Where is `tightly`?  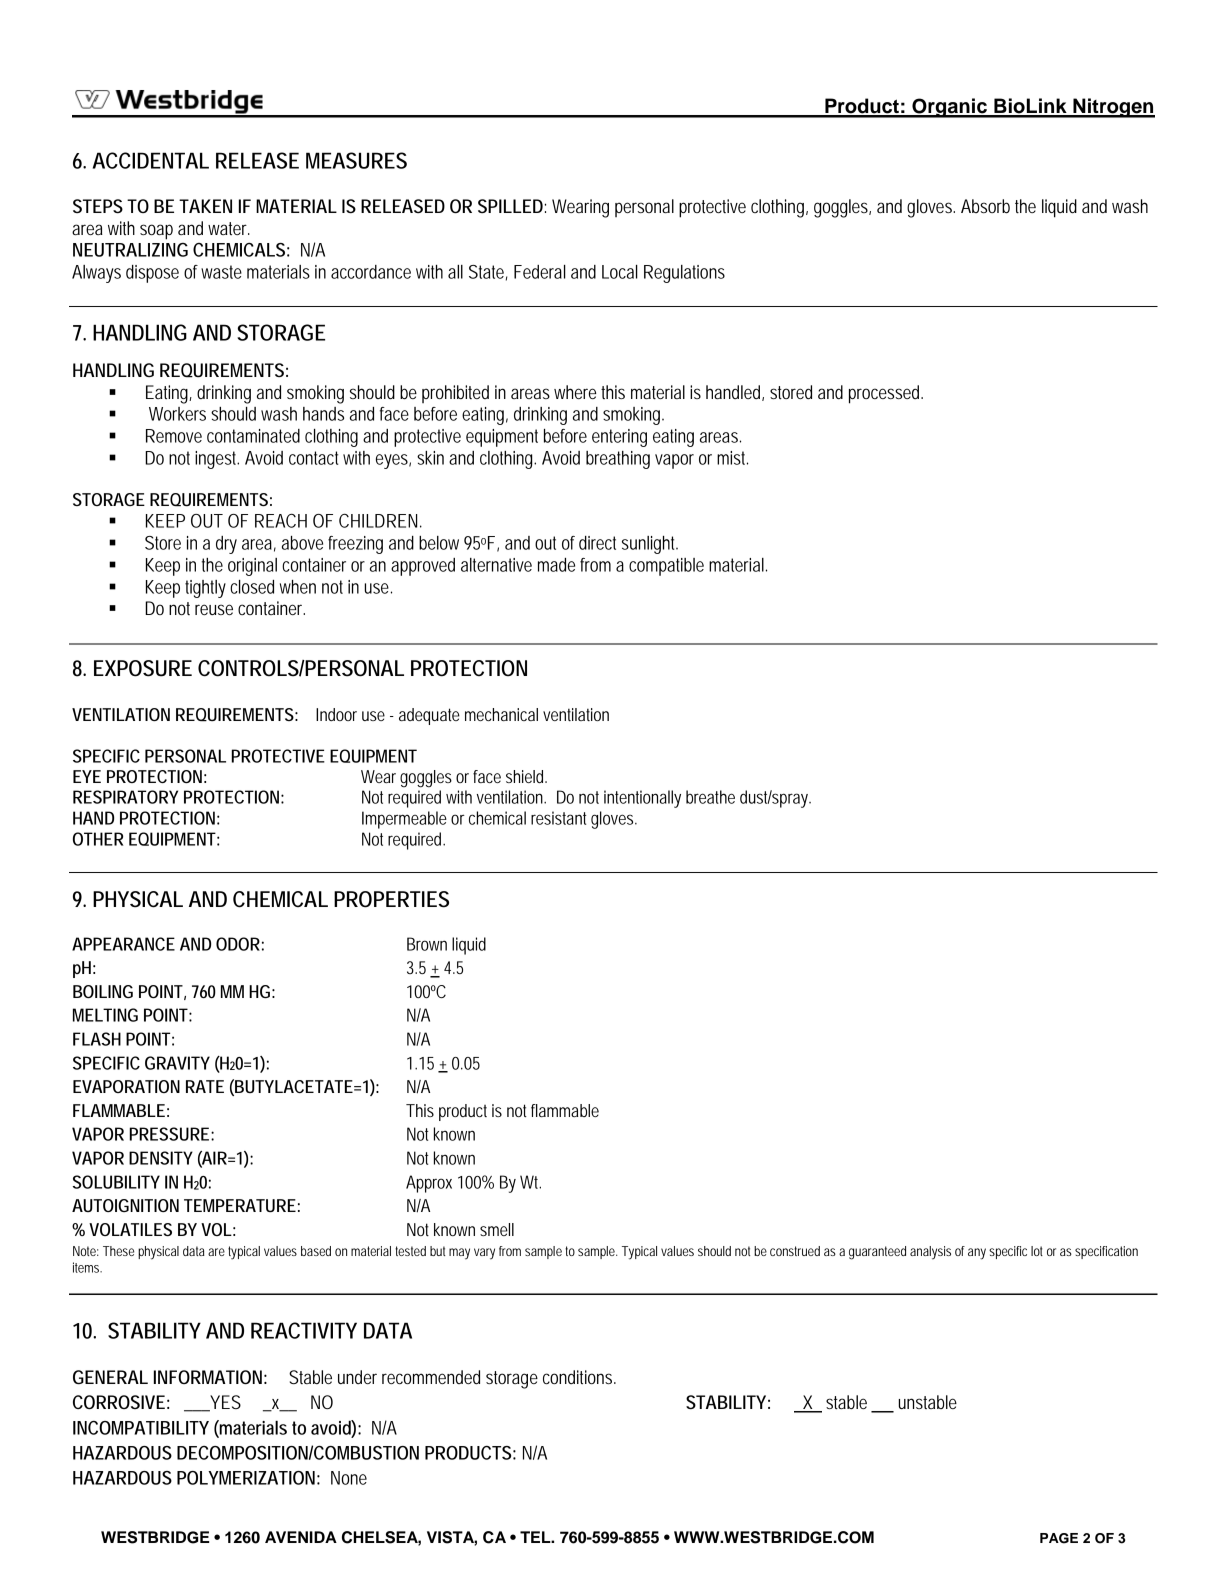 tightly is located at coordinates (205, 589).
